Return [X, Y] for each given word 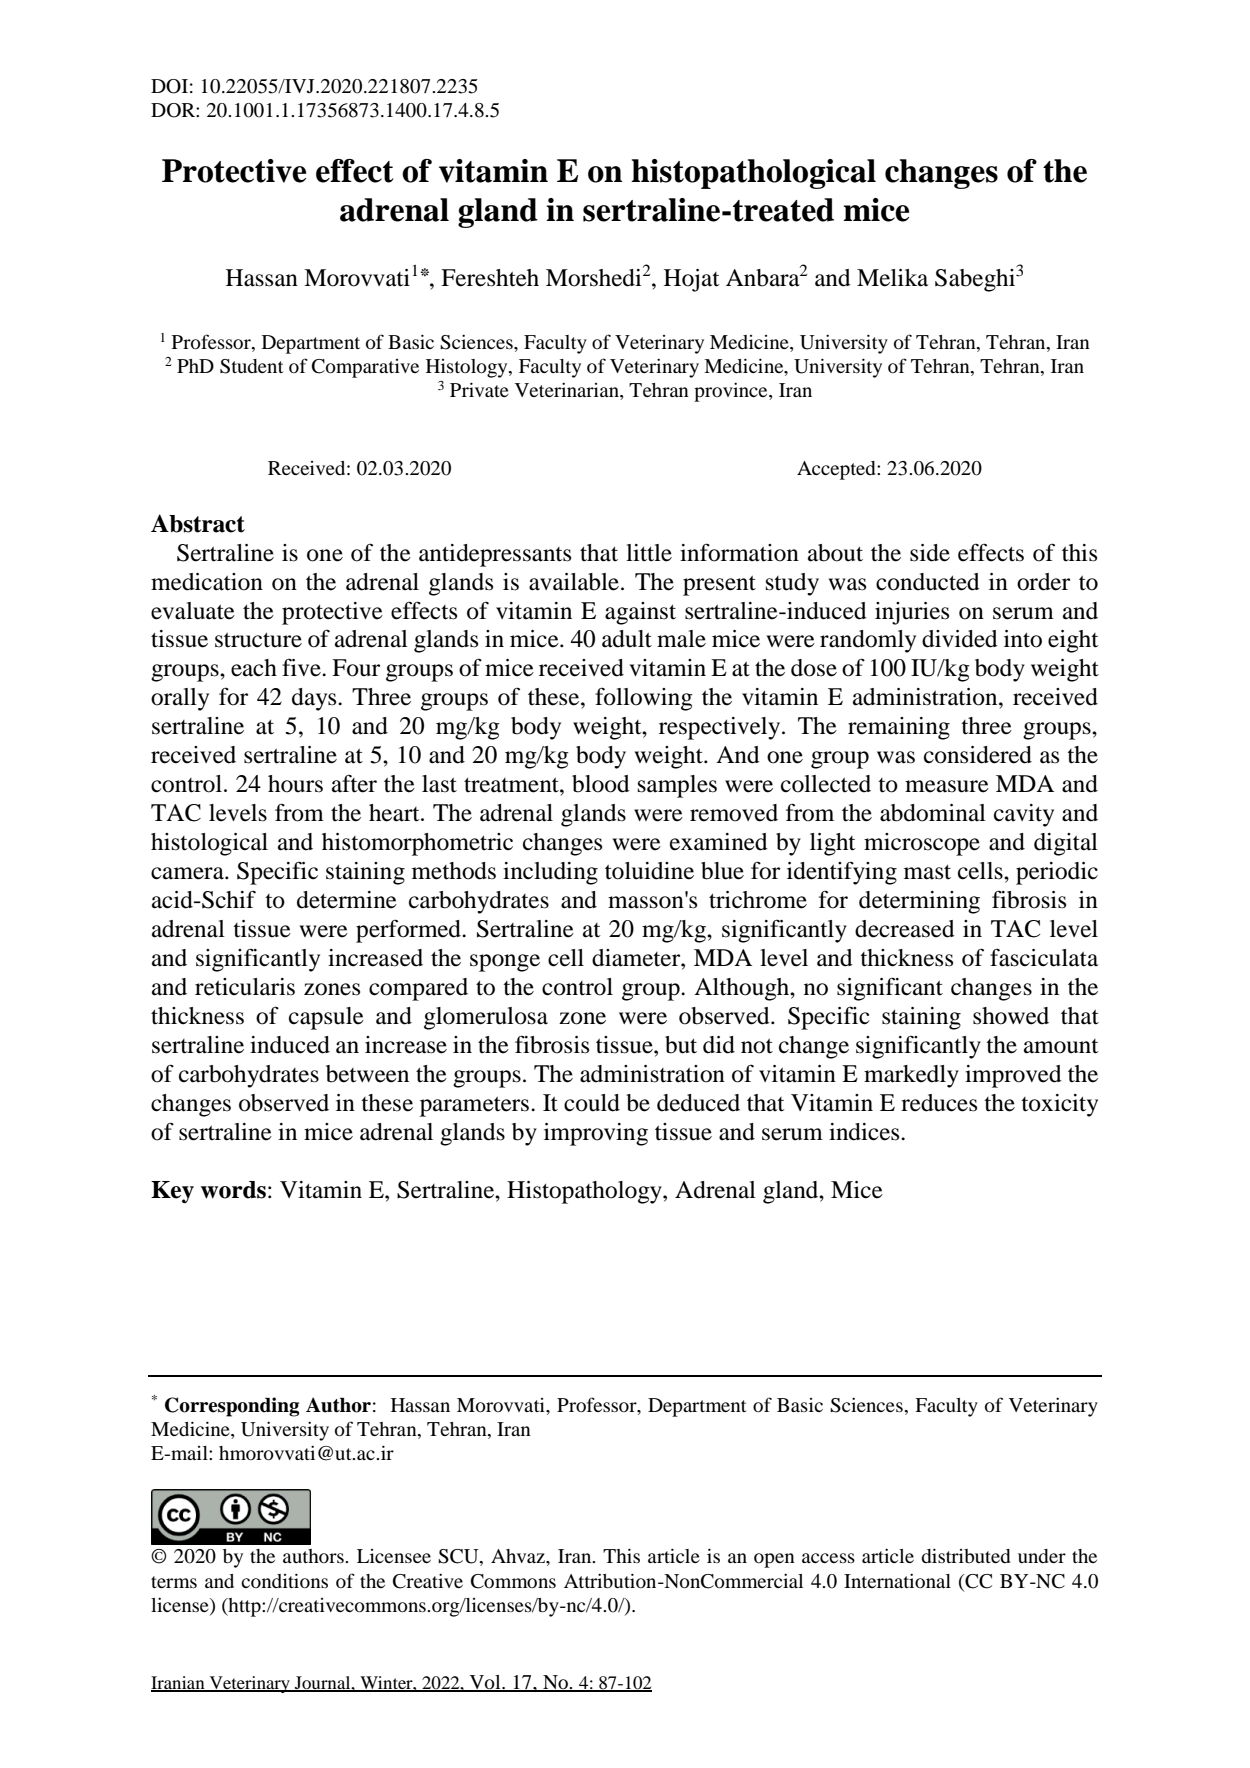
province [732, 392]
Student [251, 366]
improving [596, 1134]
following [644, 699]
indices [865, 1132]
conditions [284, 1580]
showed [1011, 1016]
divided [960, 639]
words [233, 1190]
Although [742, 989]
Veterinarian [568, 391]
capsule [326, 1018]
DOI [169, 86]
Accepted [837, 470]
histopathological [753, 174]
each [254, 668]
